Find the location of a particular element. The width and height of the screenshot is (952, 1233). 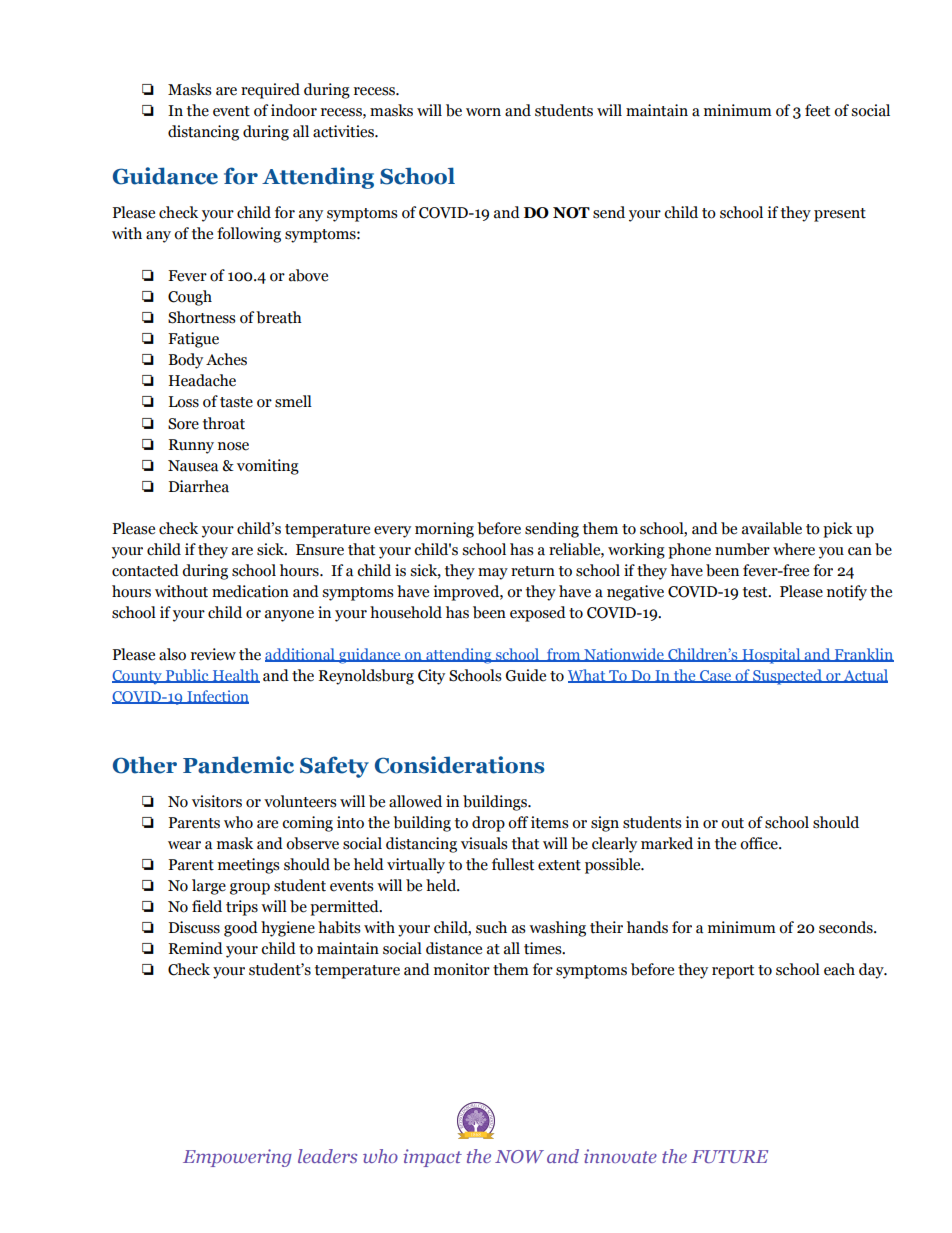

worn is located at coordinates (483, 112).
